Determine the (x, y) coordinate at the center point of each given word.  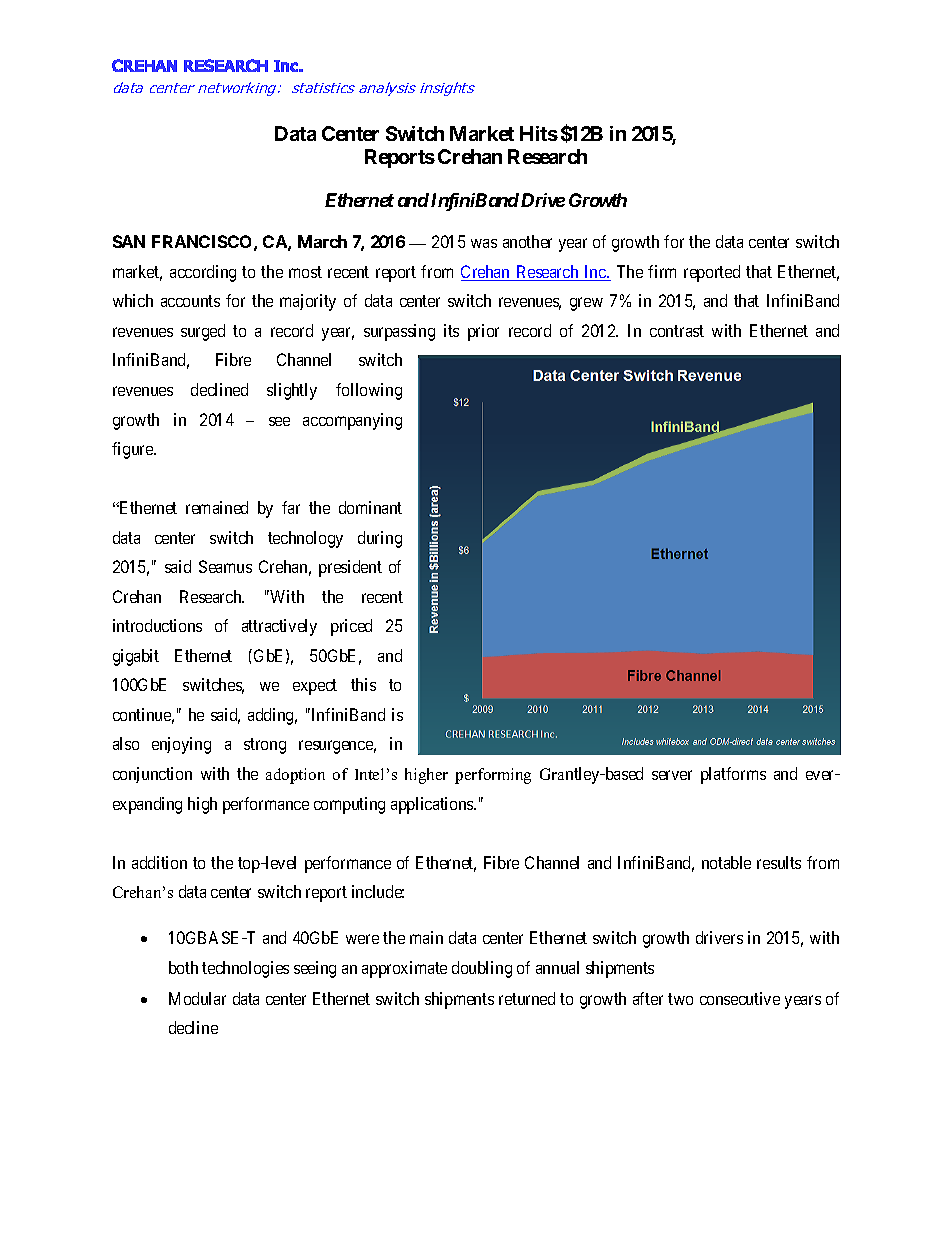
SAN (129, 241)
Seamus (225, 566)
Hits (539, 133)
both (183, 967)
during (380, 539)
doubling (482, 969)
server (672, 775)
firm (662, 271)
